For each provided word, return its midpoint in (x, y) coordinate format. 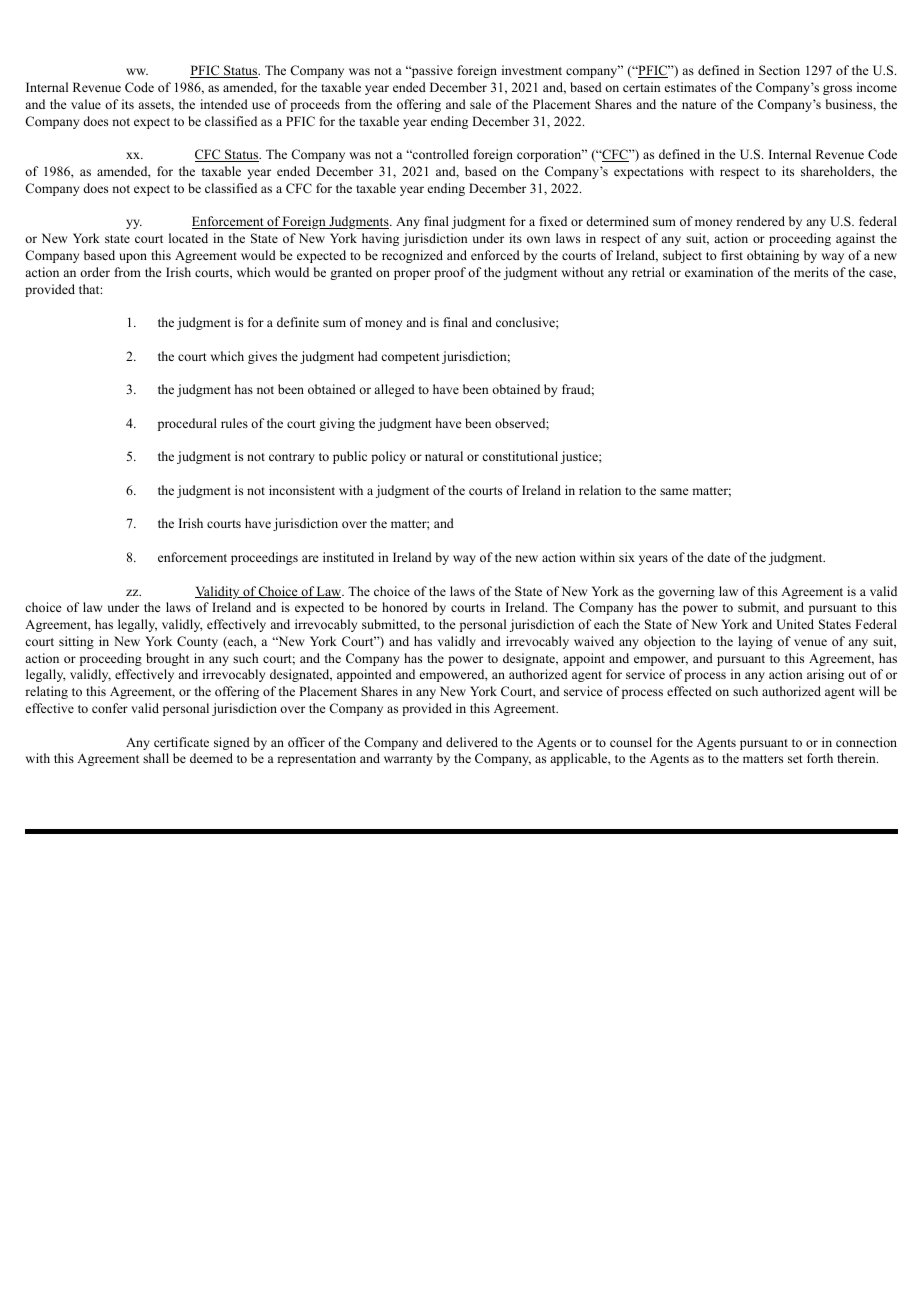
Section (779, 70)
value (86, 104)
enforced (495, 255)
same (674, 491)
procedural (187, 424)
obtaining (773, 256)
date (718, 557)
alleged (394, 390)
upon (133, 258)
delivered (472, 742)
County (197, 642)
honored (405, 607)
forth (820, 758)
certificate (181, 742)
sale (480, 104)
